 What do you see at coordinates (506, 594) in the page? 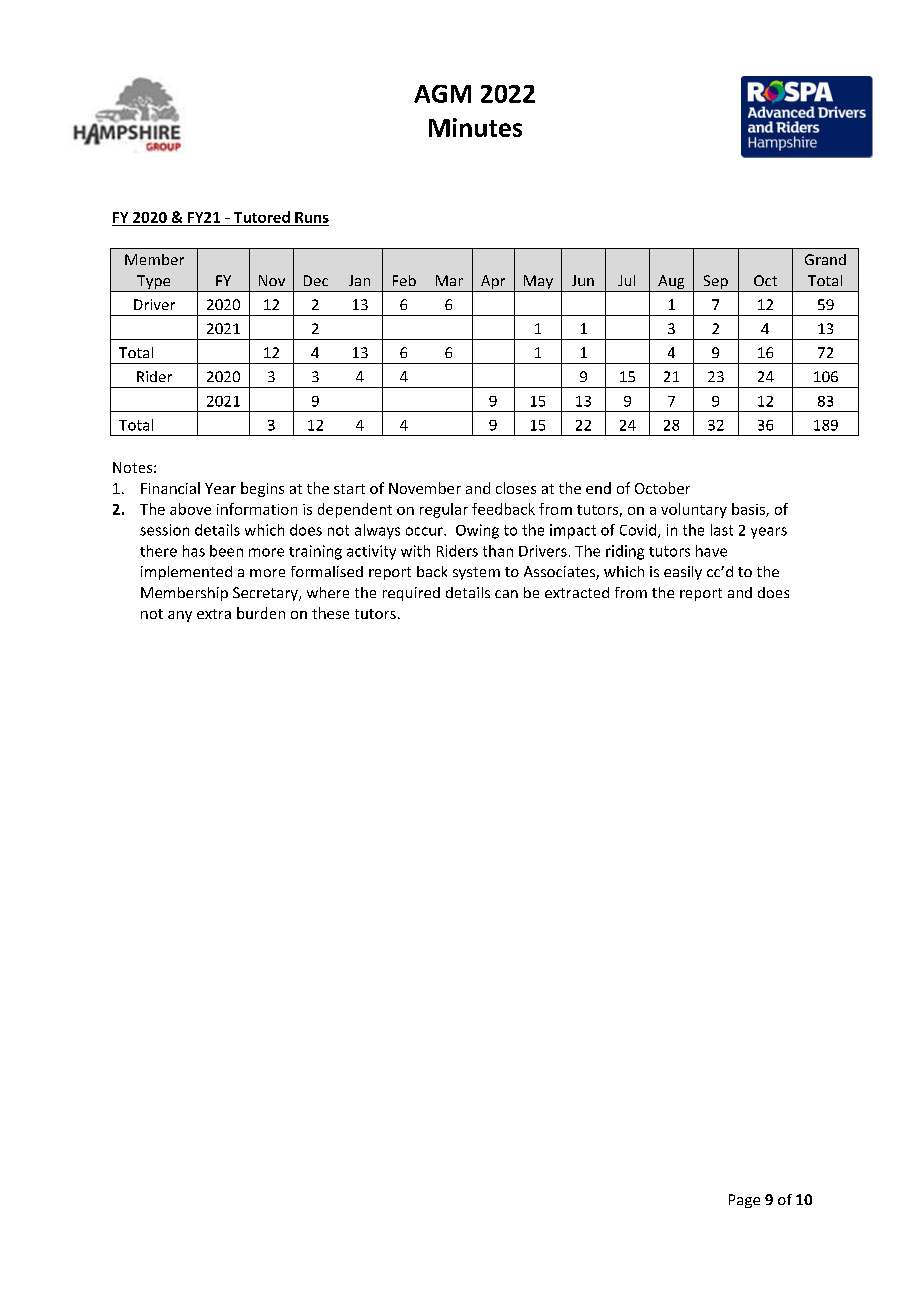
I see `can` at bounding box center [506, 594].
